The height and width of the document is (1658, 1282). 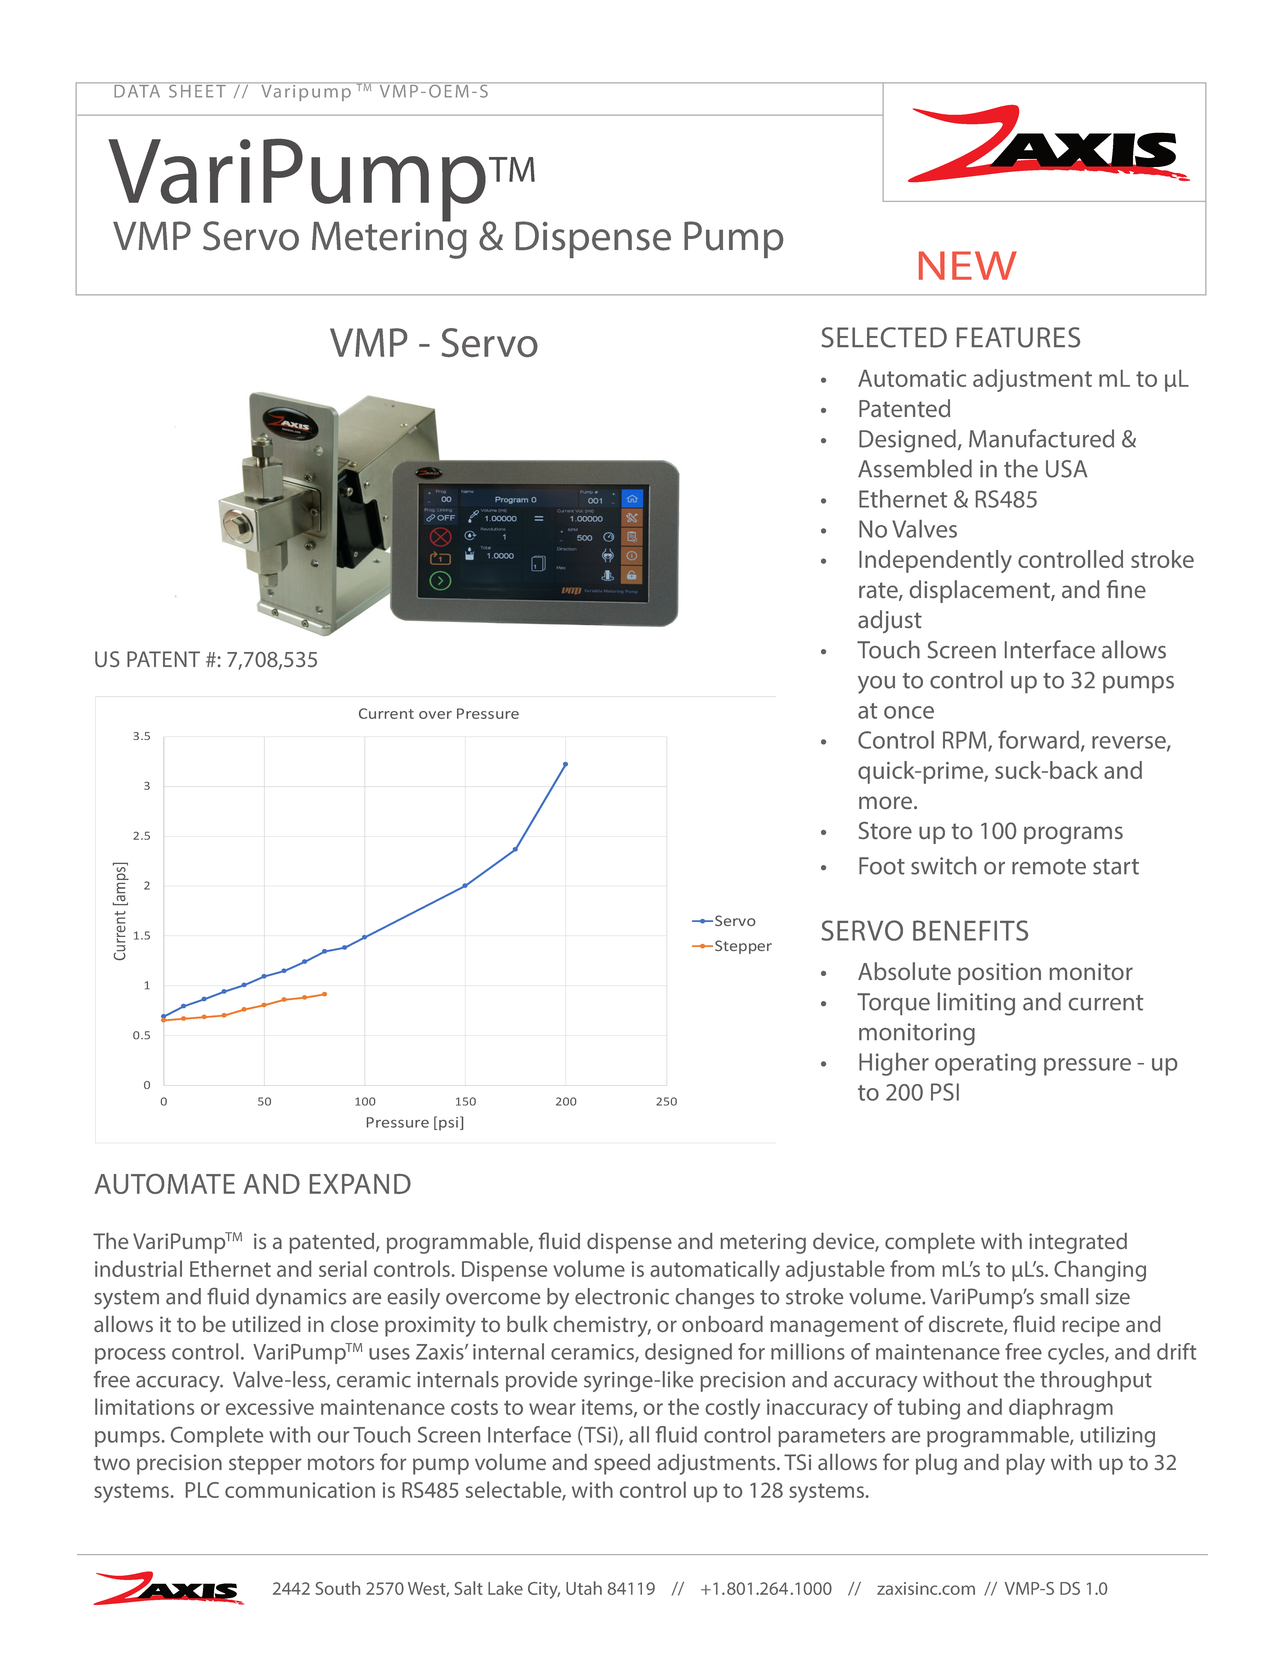 What do you see at coordinates (164, 1184) in the document?
I see `AUTOMATE` at bounding box center [164, 1184].
